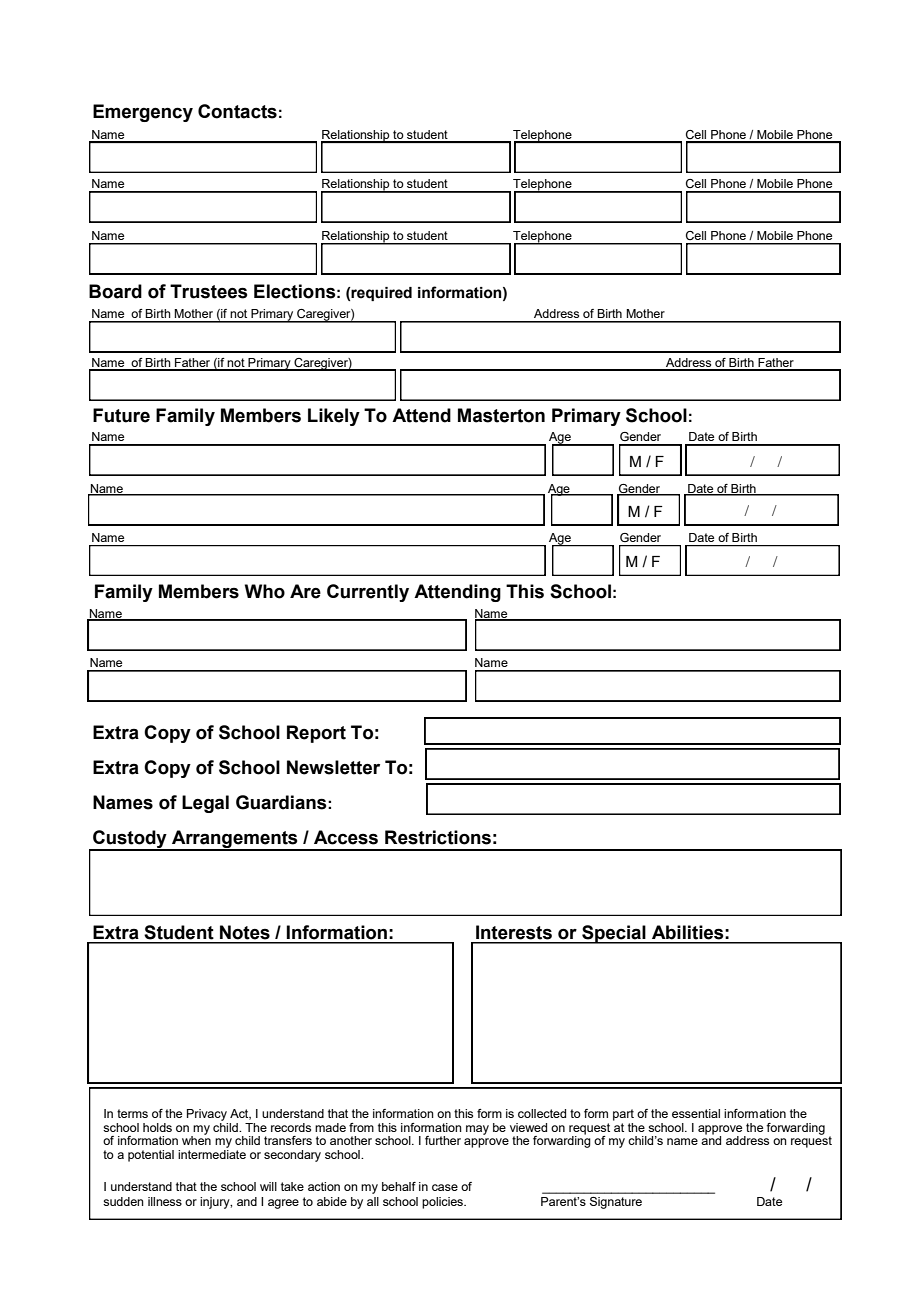  I want to click on Access, so click(346, 837).
